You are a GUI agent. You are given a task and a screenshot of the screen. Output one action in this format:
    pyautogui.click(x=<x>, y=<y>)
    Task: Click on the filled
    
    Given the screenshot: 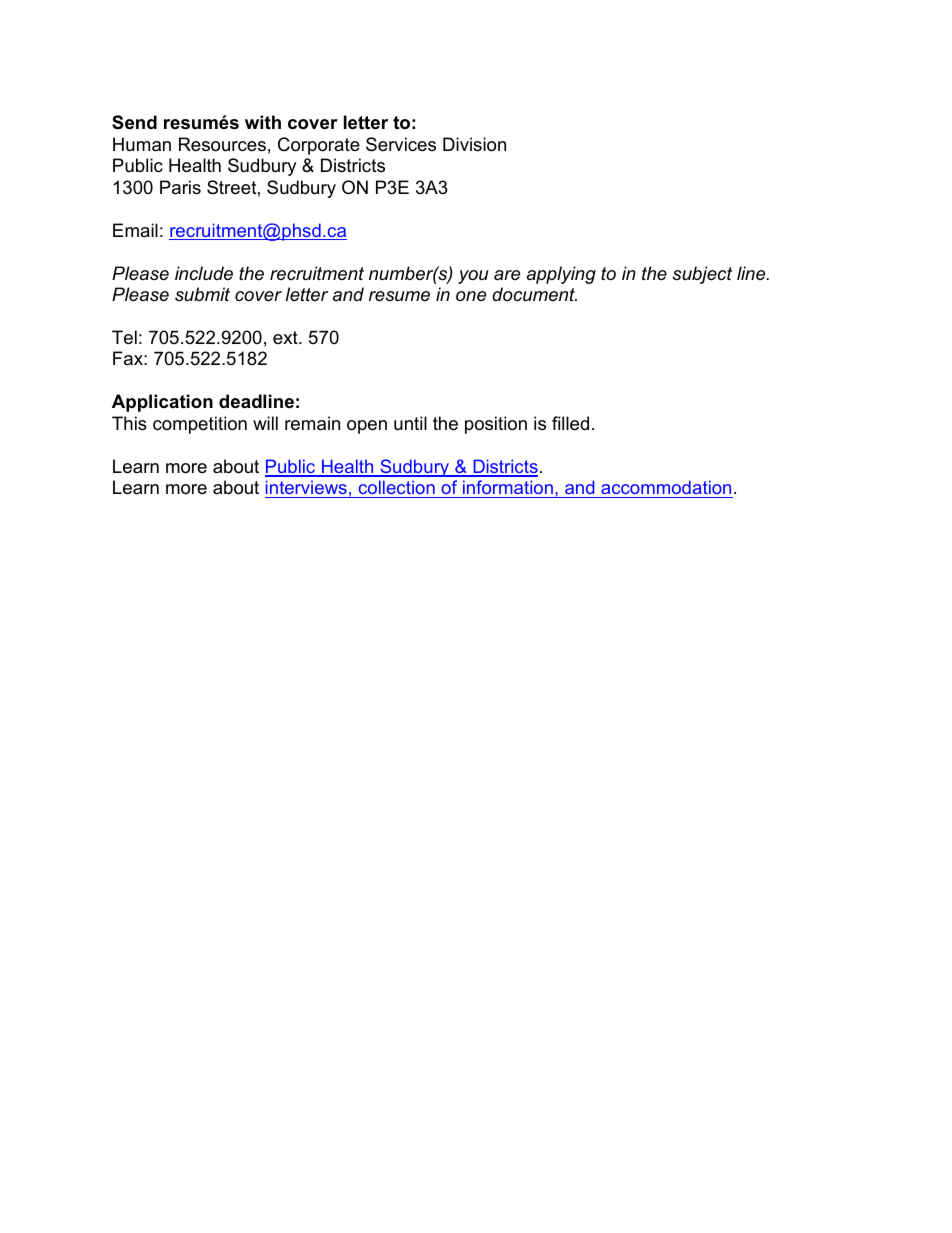 What is the action you would take?
    pyautogui.click(x=570, y=423)
